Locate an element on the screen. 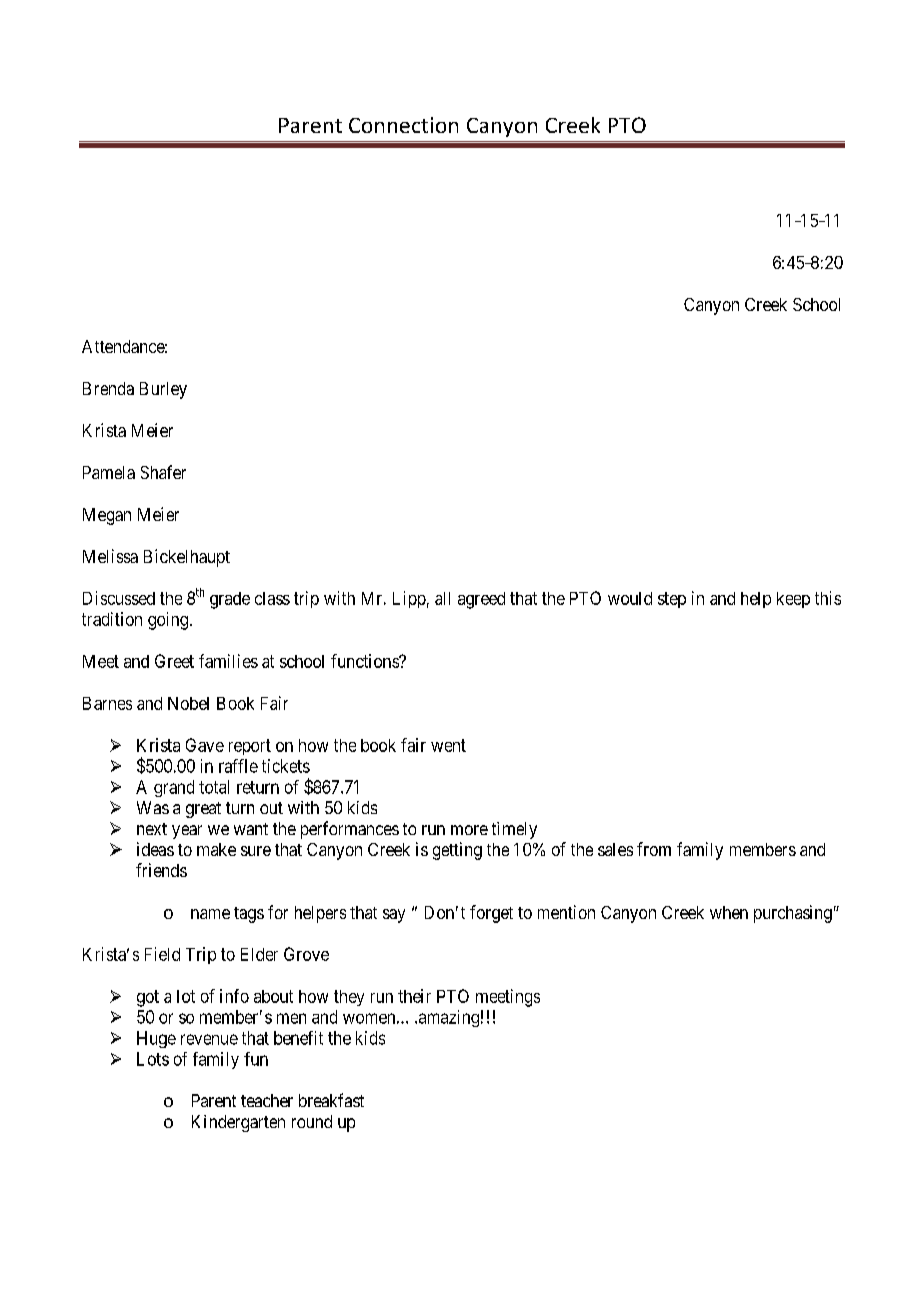  Burley is located at coordinates (163, 390).
